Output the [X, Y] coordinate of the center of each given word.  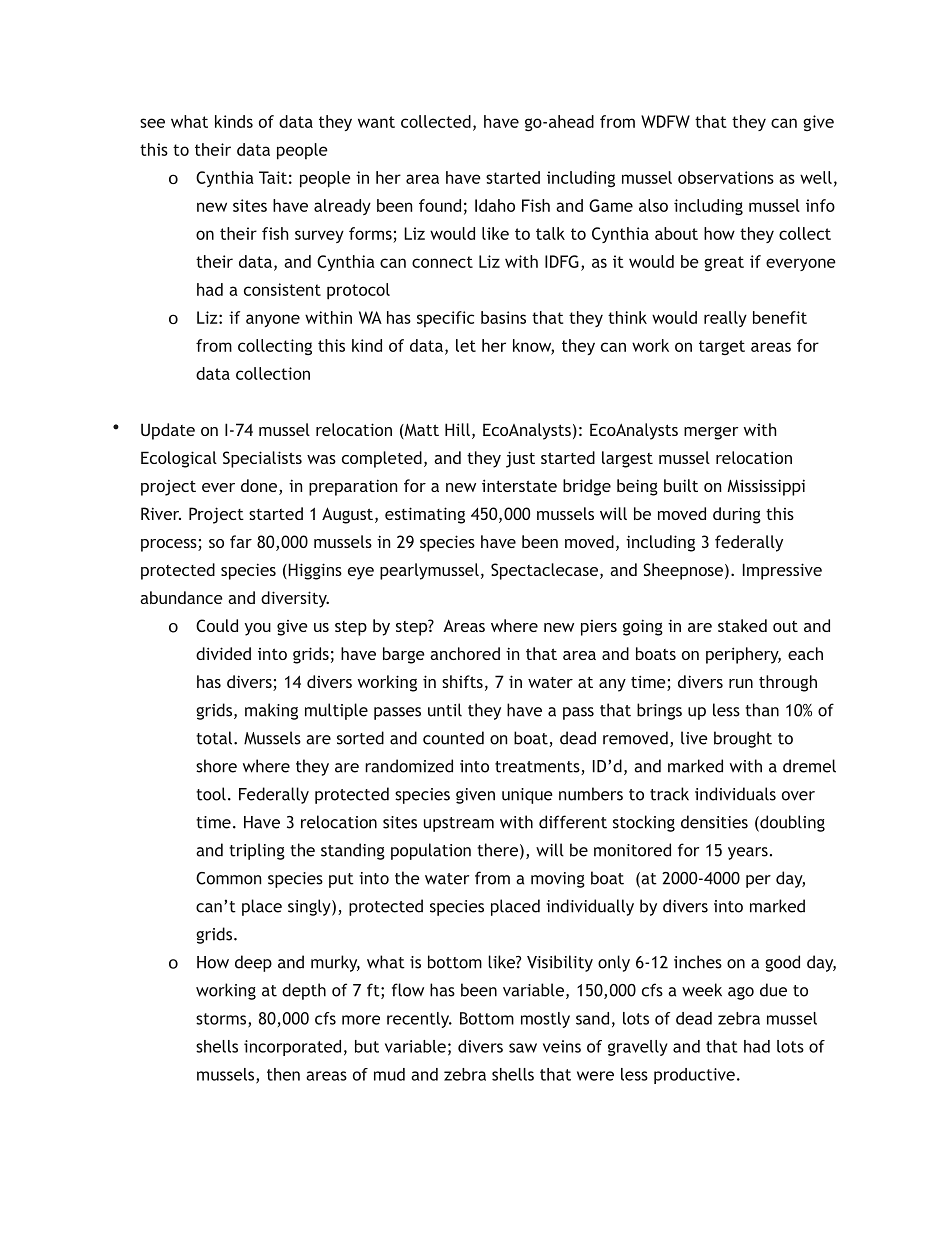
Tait [273, 177]
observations [726, 177]
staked [742, 625]
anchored [465, 653]
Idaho [495, 205]
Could [217, 625]
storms [222, 1020]
